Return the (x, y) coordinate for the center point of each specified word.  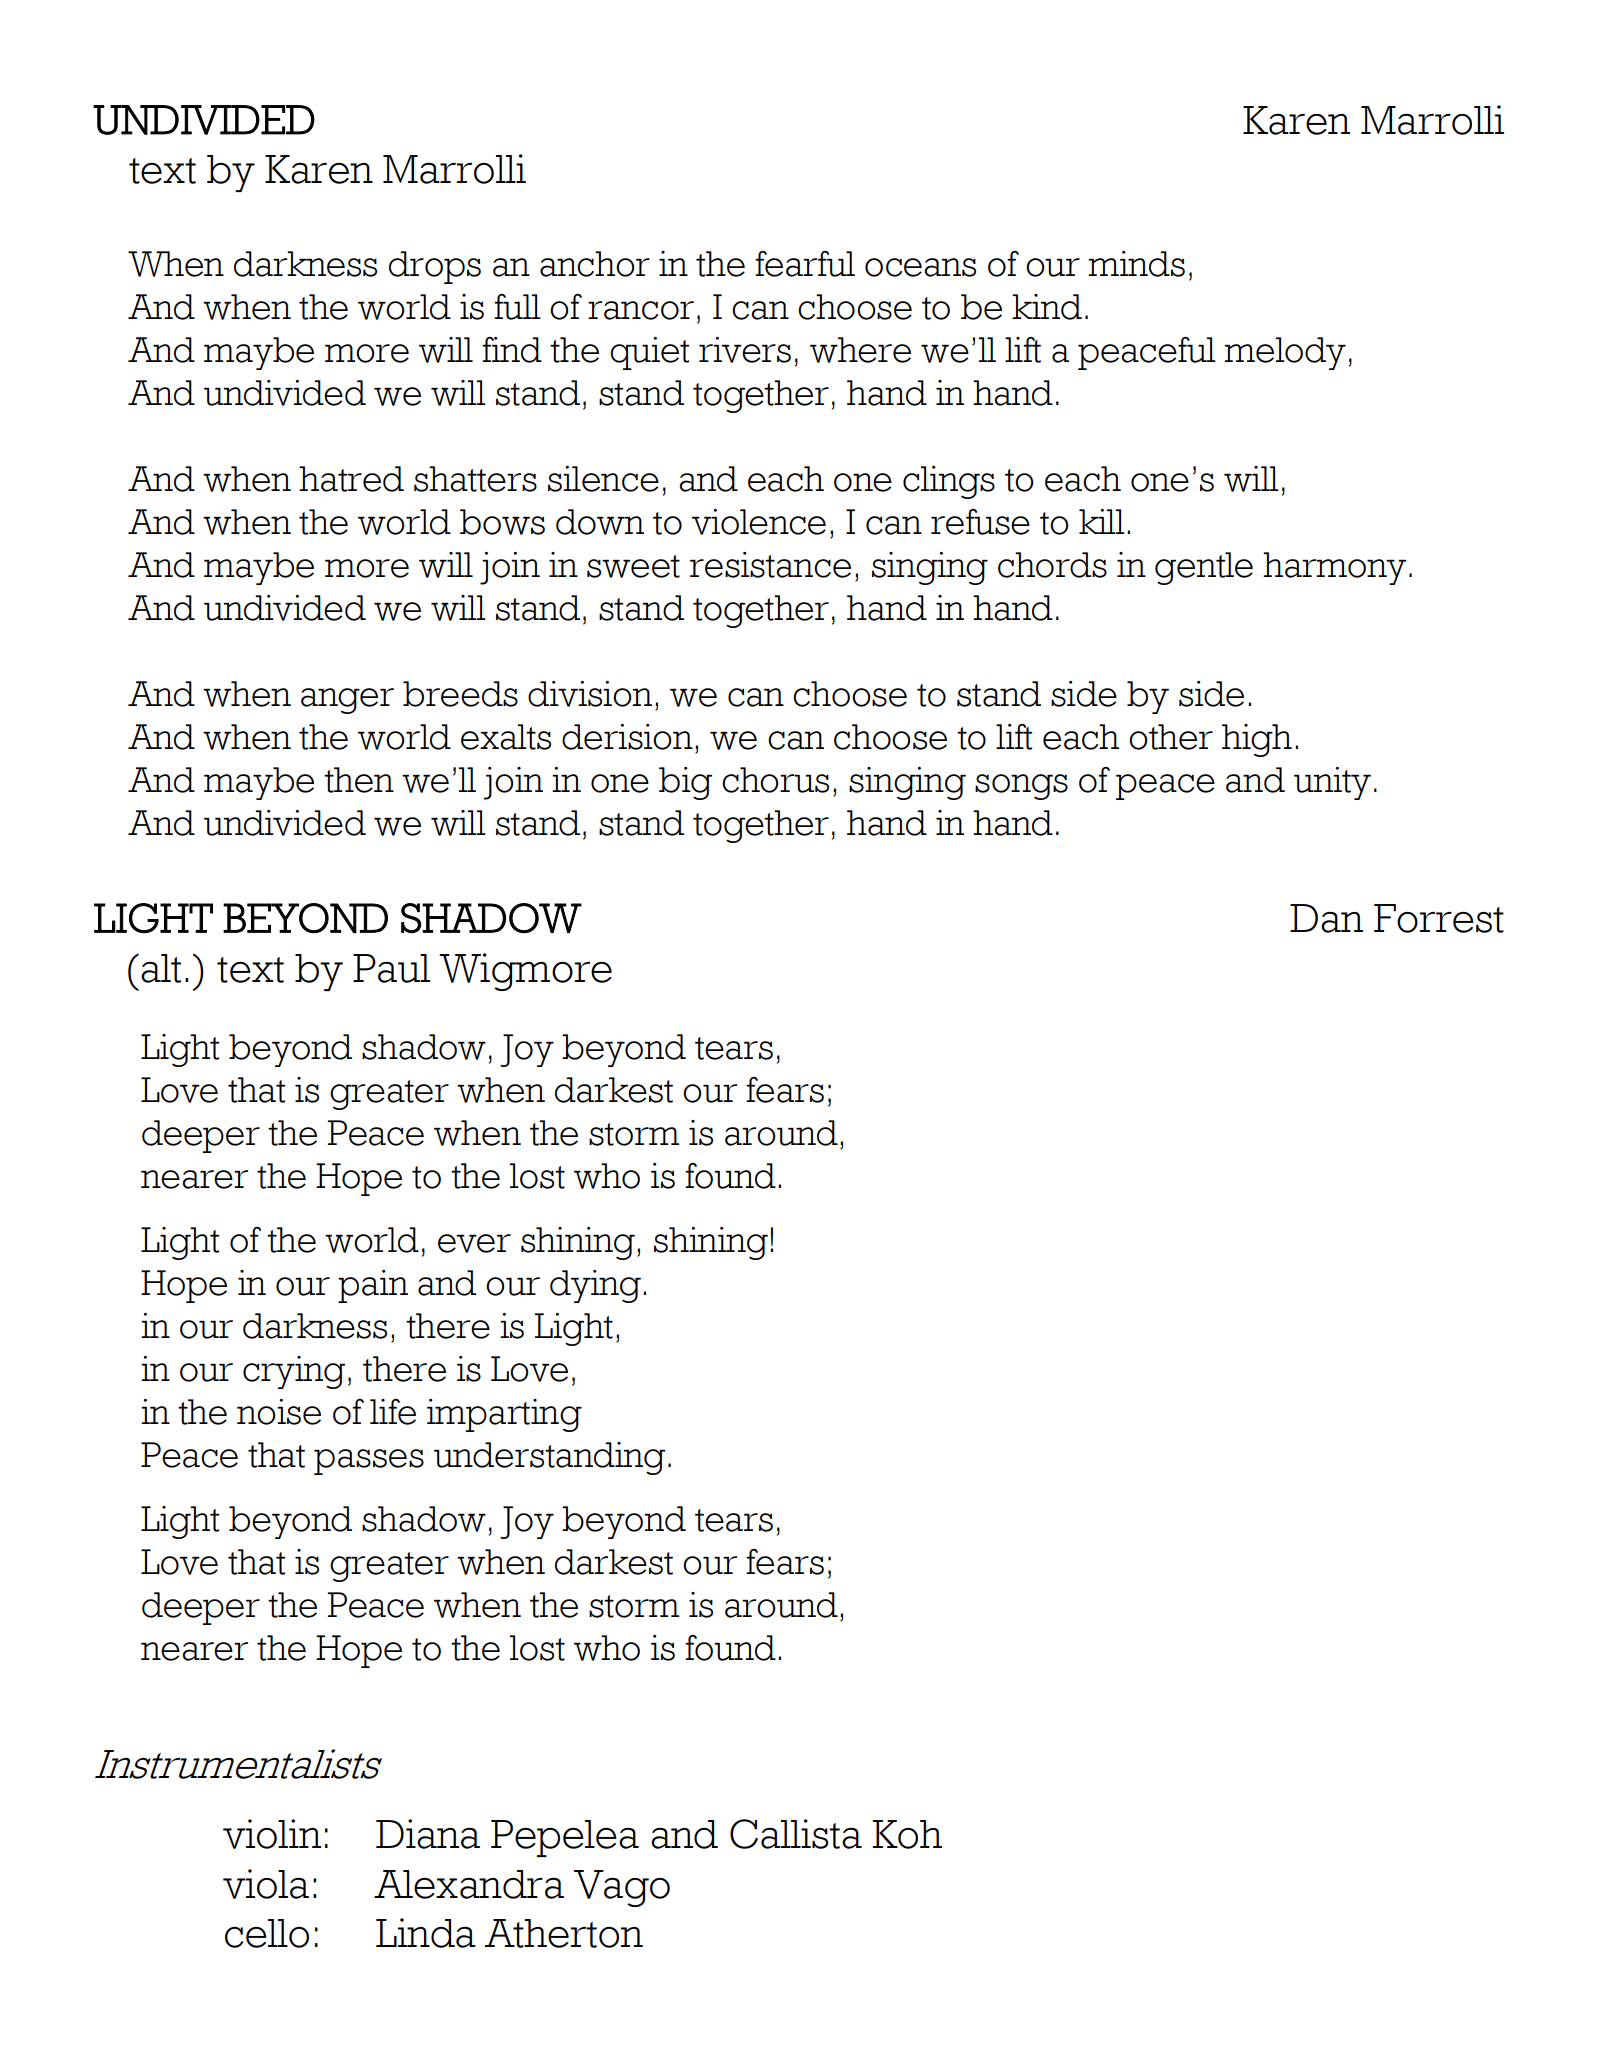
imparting (504, 1415)
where (860, 350)
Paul (391, 968)
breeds (460, 694)
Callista (796, 1834)
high (1257, 740)
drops (435, 267)
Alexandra (469, 1884)
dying (595, 1286)
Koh (907, 1834)
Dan (1326, 918)
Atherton (564, 1933)
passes (369, 1462)
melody (1285, 353)
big (685, 783)
